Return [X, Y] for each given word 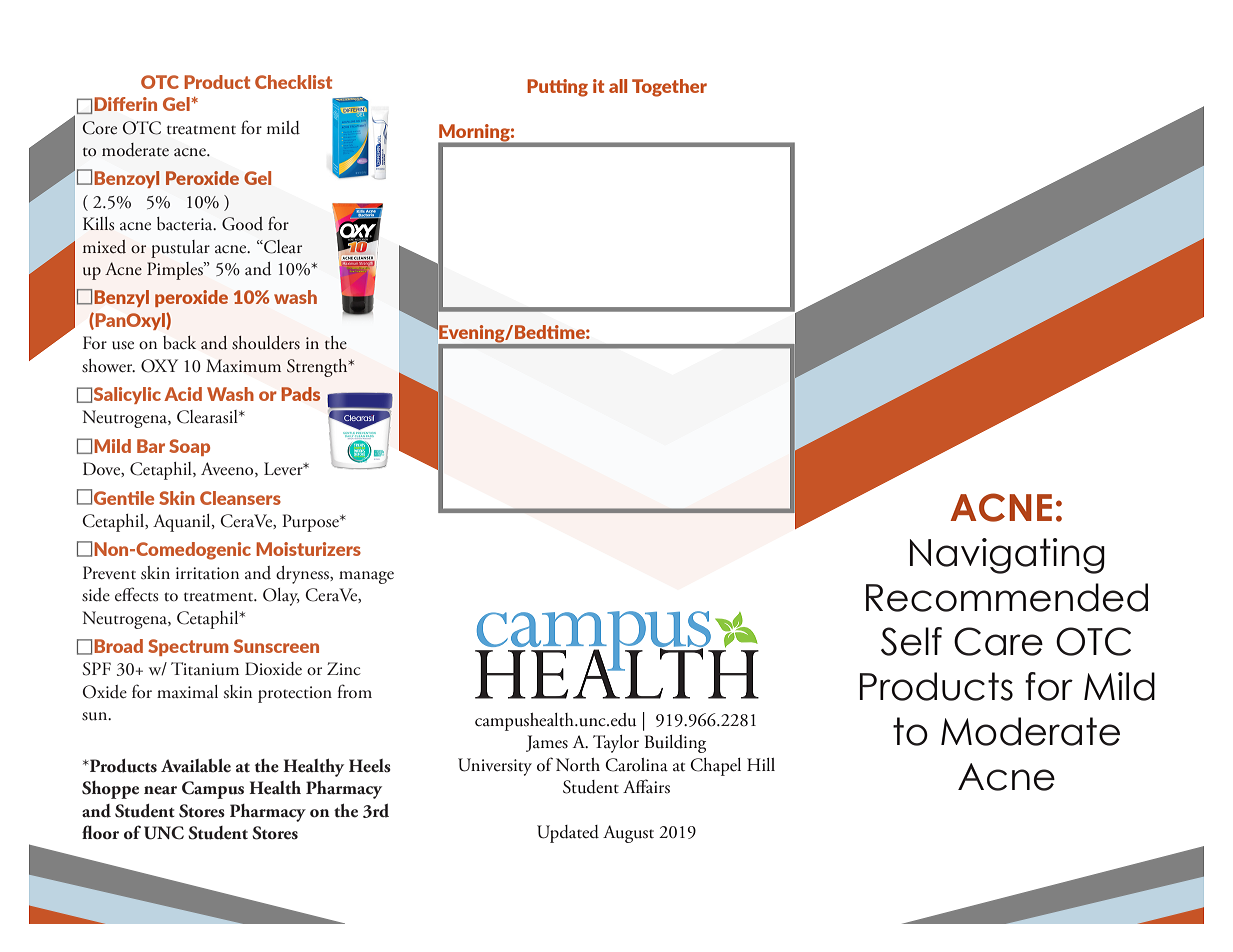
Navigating [1007, 556]
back [179, 342]
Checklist [293, 82]
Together [669, 88]
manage [366, 577]
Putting [557, 88]
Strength [318, 368]
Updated [568, 834]
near [160, 790]
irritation [207, 573]
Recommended [1007, 597]
